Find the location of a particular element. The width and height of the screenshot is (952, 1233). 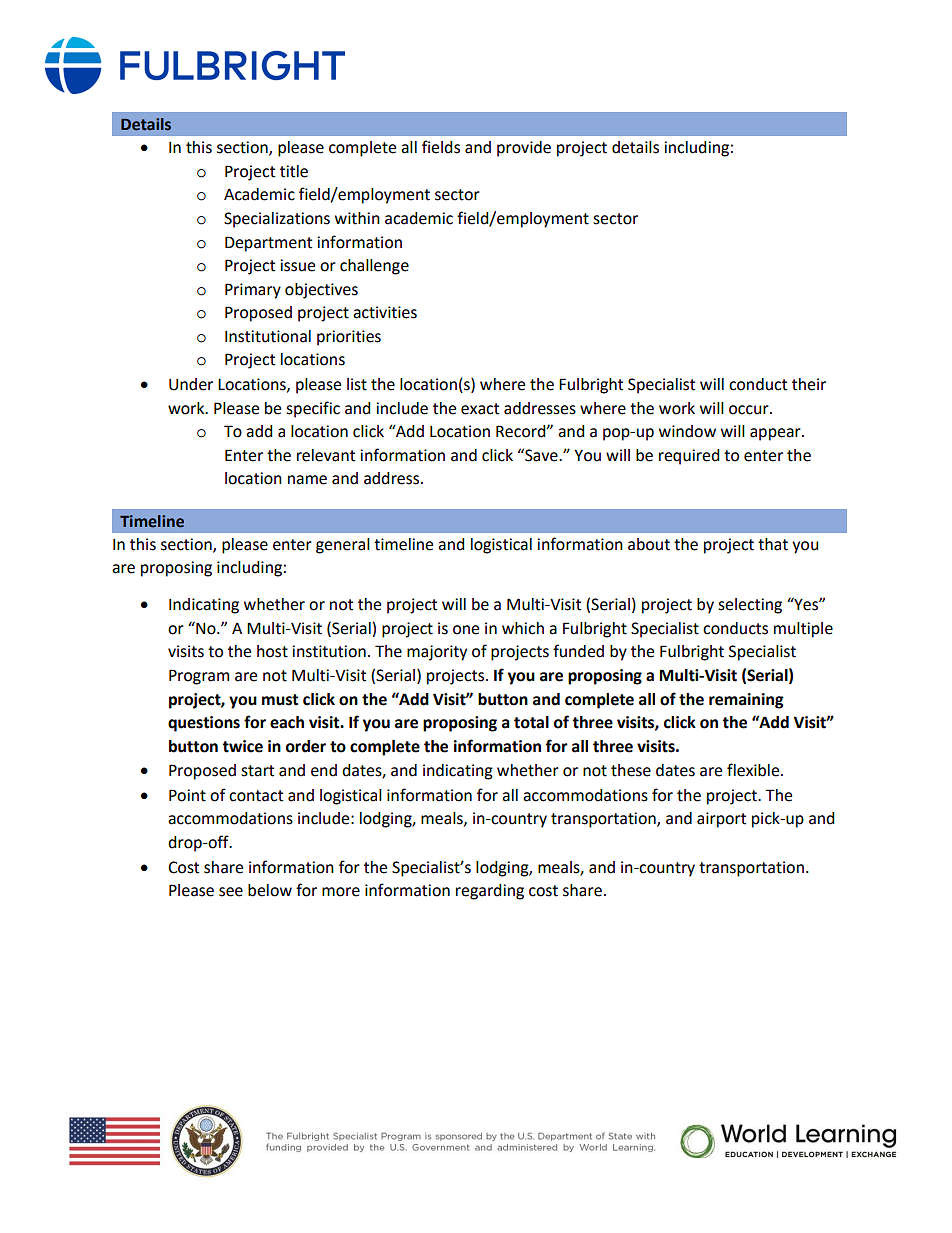

title is located at coordinates (294, 171).
